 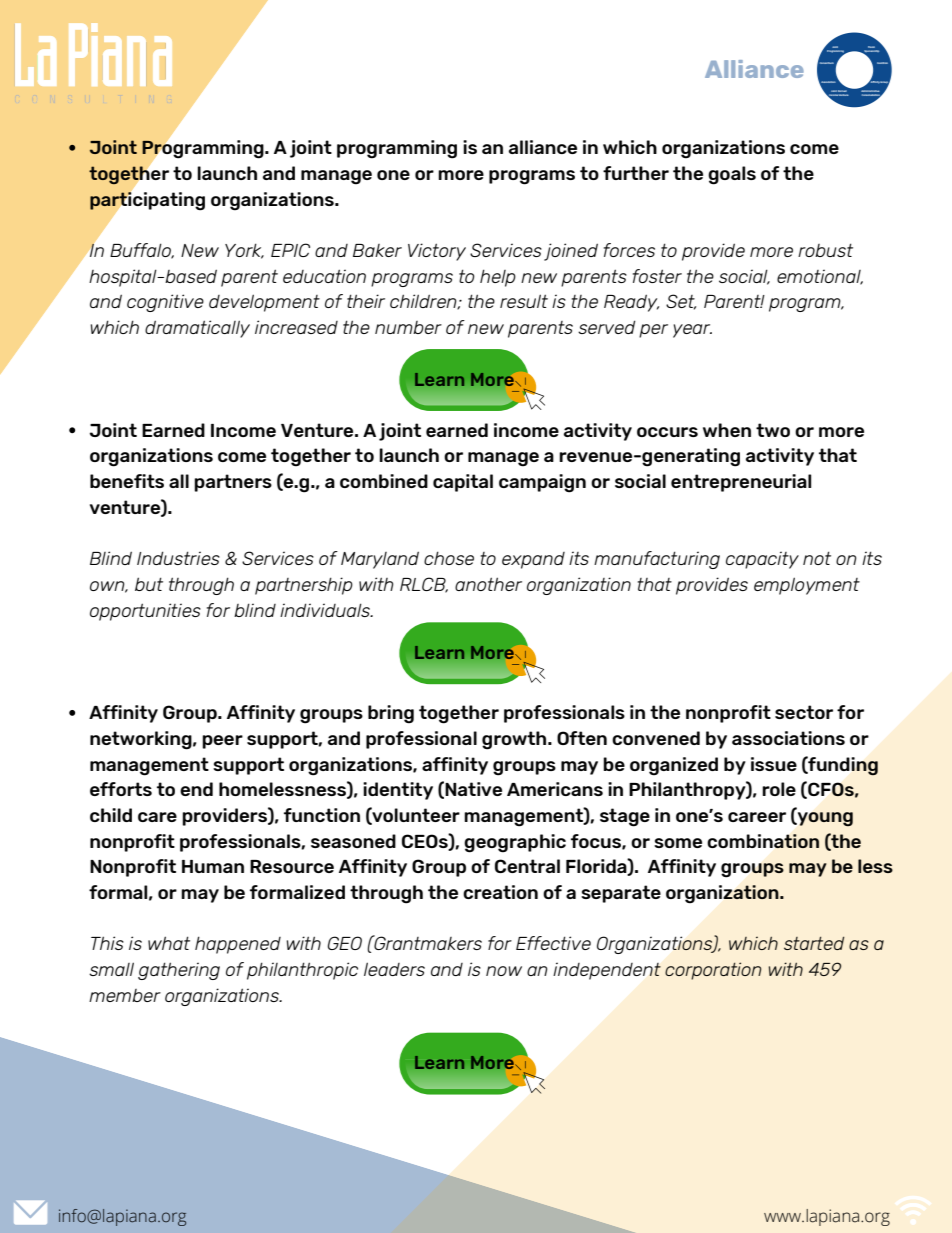 What do you see at coordinates (872, 48) in the screenshot?
I see `Fiscal` at bounding box center [872, 48].
